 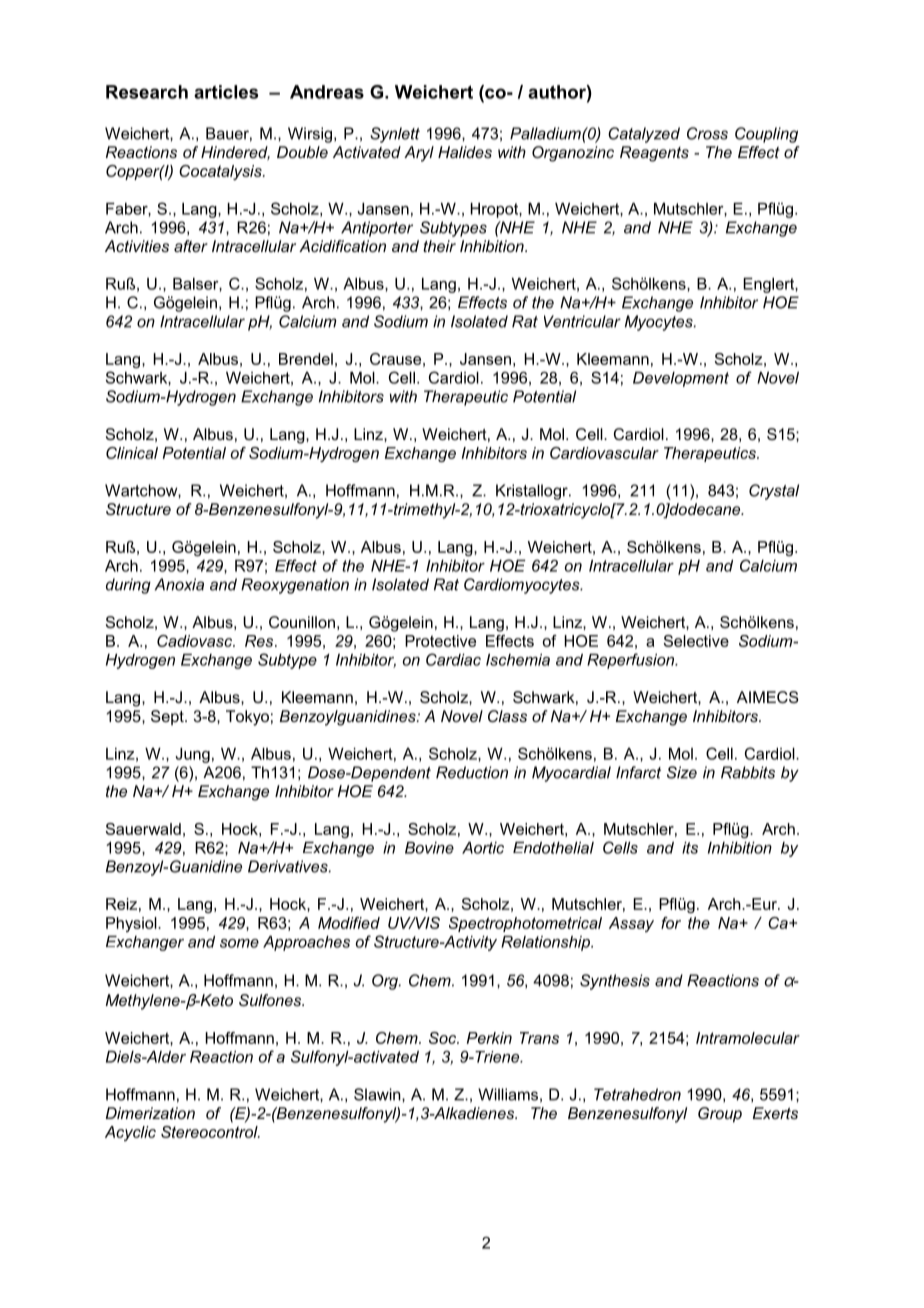 I want to click on Dimerization, so click(x=150, y=1113).
